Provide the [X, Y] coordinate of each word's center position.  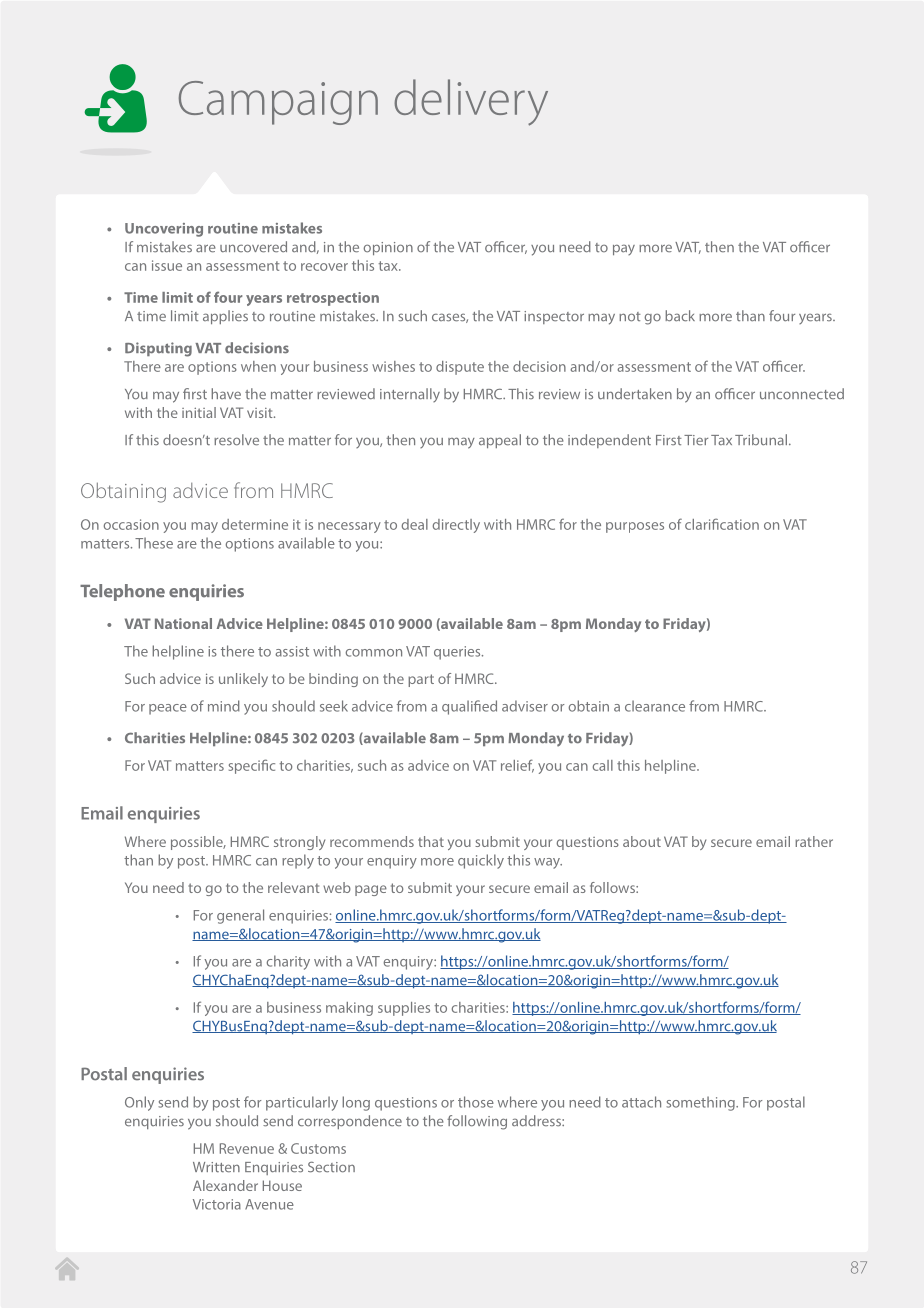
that [431, 841]
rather [814, 841]
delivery [471, 102]
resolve [236, 440]
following [477, 1122]
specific [252, 766]
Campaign [278, 103]
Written [216, 1167]
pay [624, 249]
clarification [722, 524]
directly [456, 526]
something [701, 1103]
